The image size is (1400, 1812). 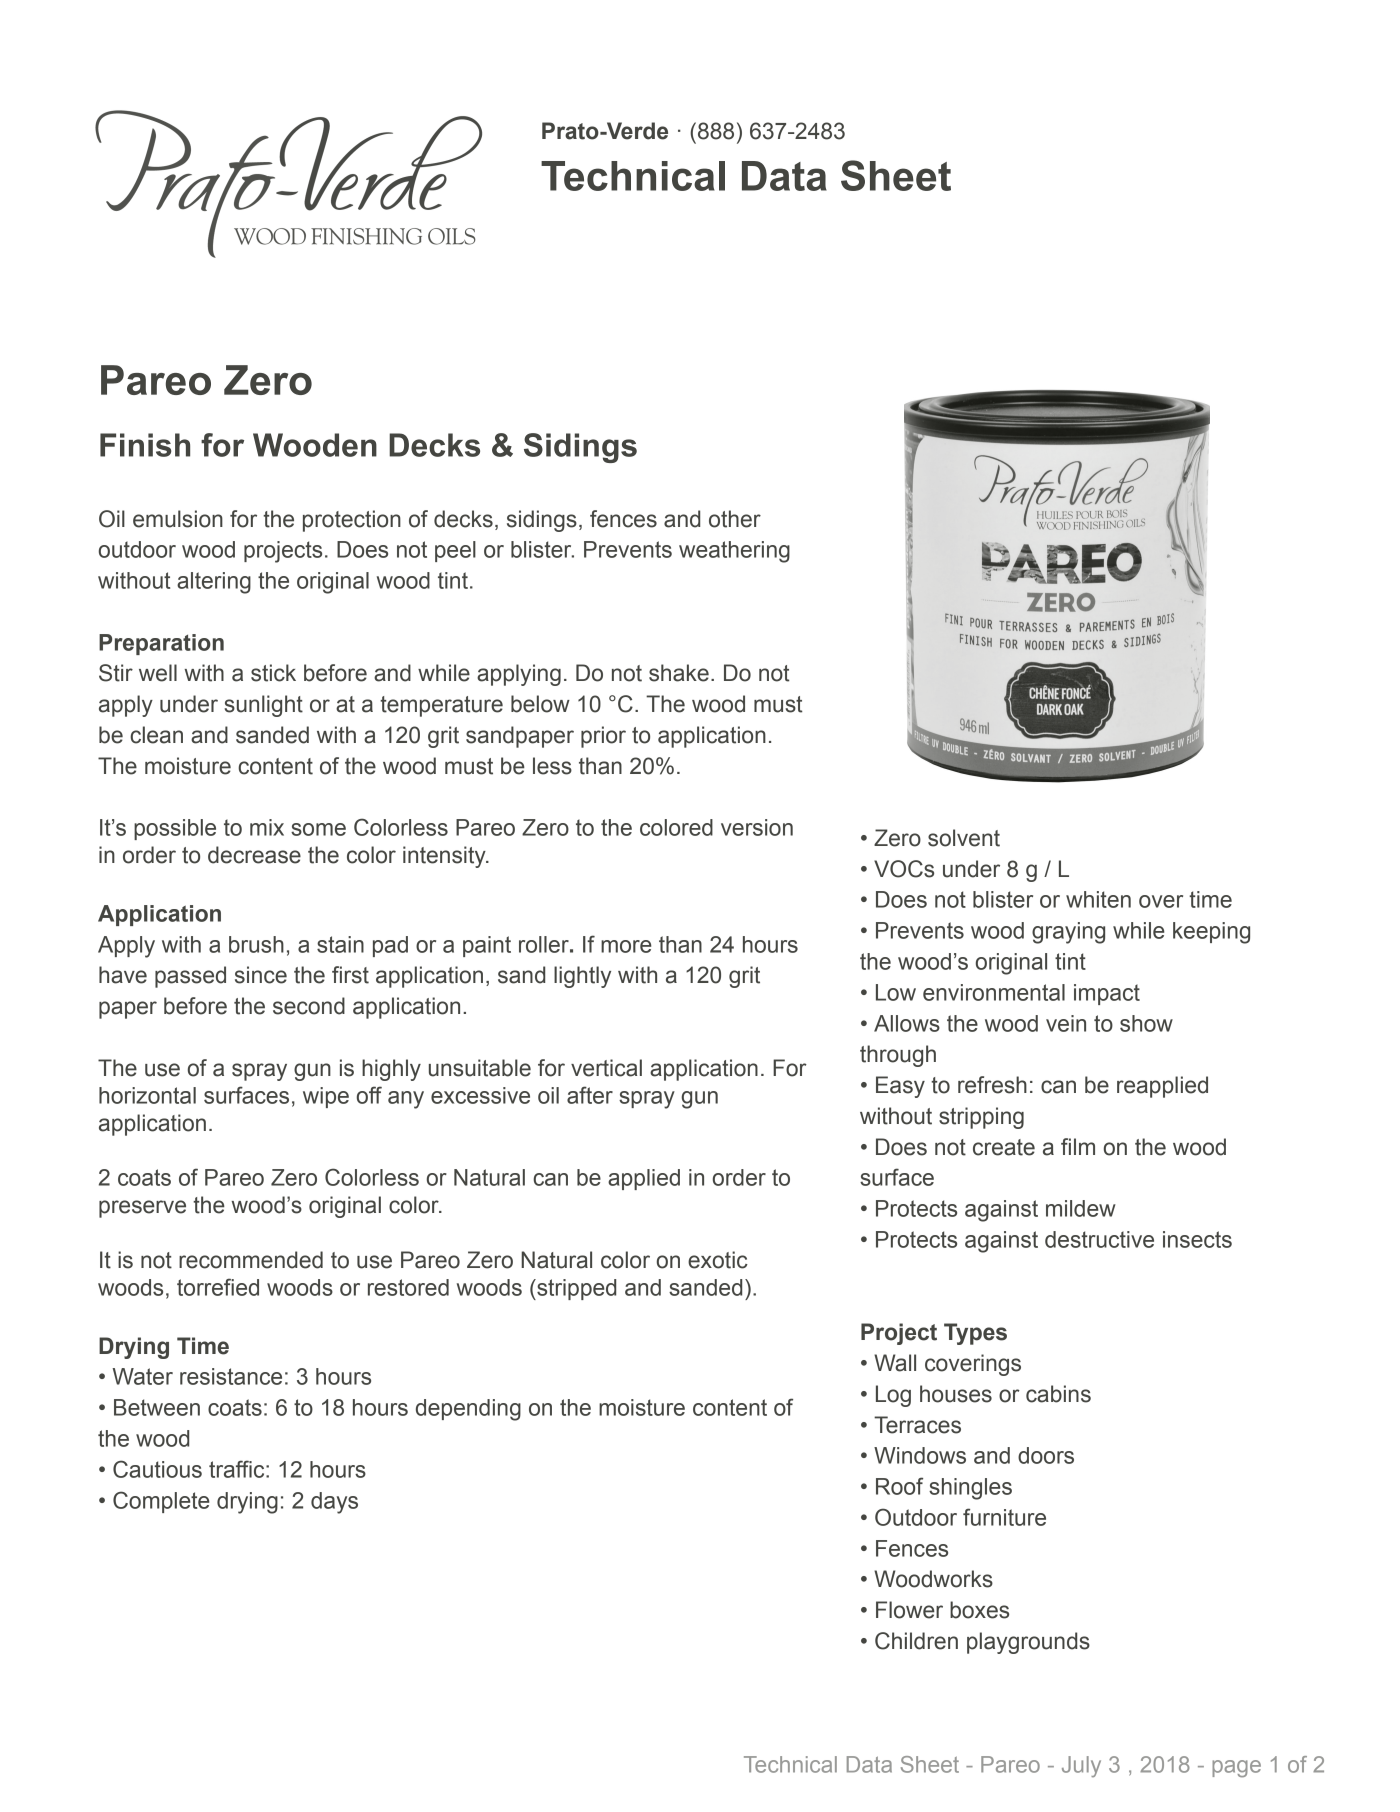 I want to click on resistance, so click(x=231, y=1376).
